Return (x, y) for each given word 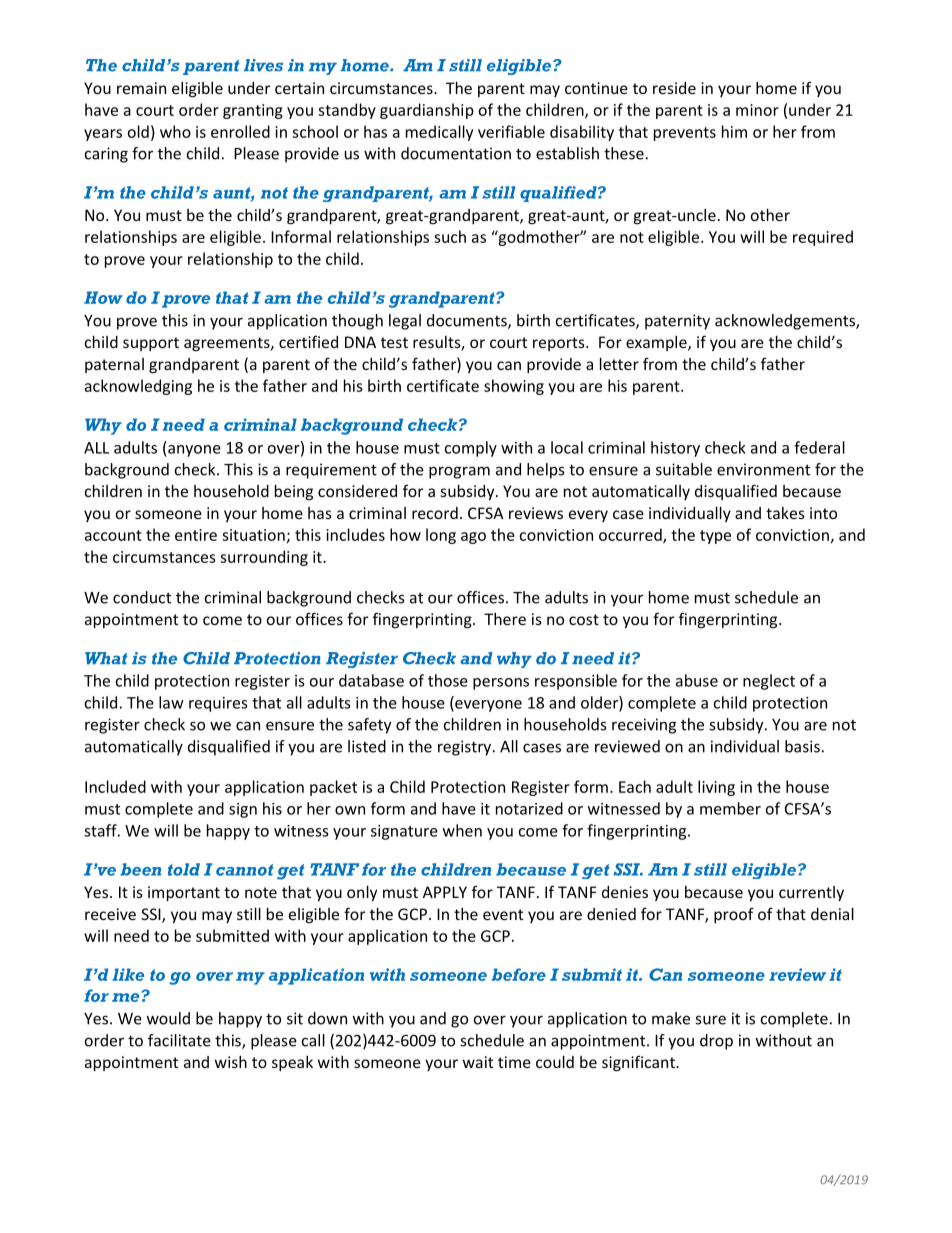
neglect (769, 682)
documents (468, 321)
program (459, 472)
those (448, 680)
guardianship (427, 111)
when (462, 830)
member (730, 808)
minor (757, 110)
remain (141, 88)
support (151, 344)
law (171, 702)
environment (763, 469)
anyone (194, 451)
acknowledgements (786, 322)
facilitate (179, 1040)
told (184, 869)
